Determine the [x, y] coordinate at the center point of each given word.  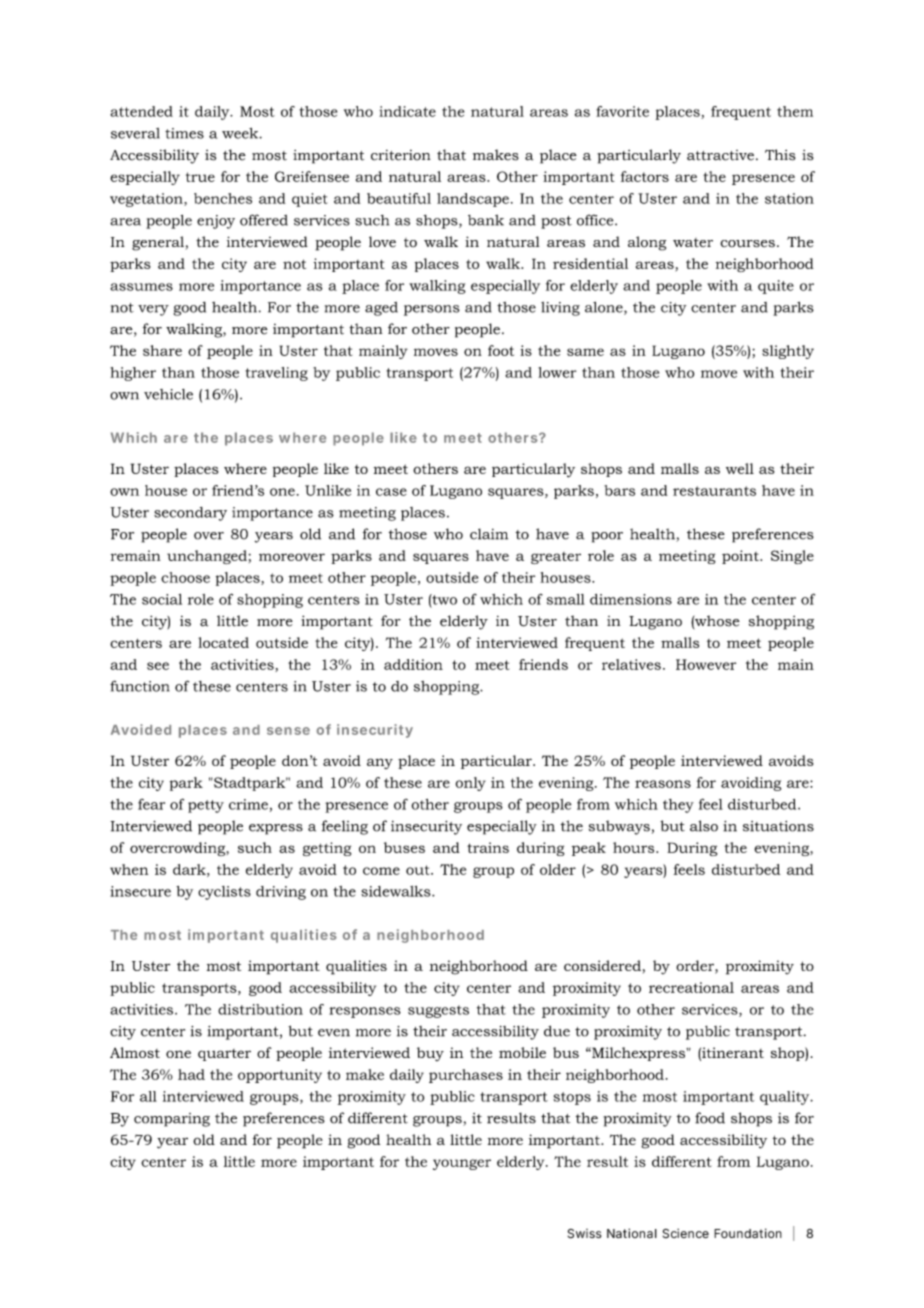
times [184, 133]
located [223, 642]
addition [413, 664]
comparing [172, 1120]
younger [462, 1164]
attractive [720, 155]
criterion [401, 155]
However [706, 664]
